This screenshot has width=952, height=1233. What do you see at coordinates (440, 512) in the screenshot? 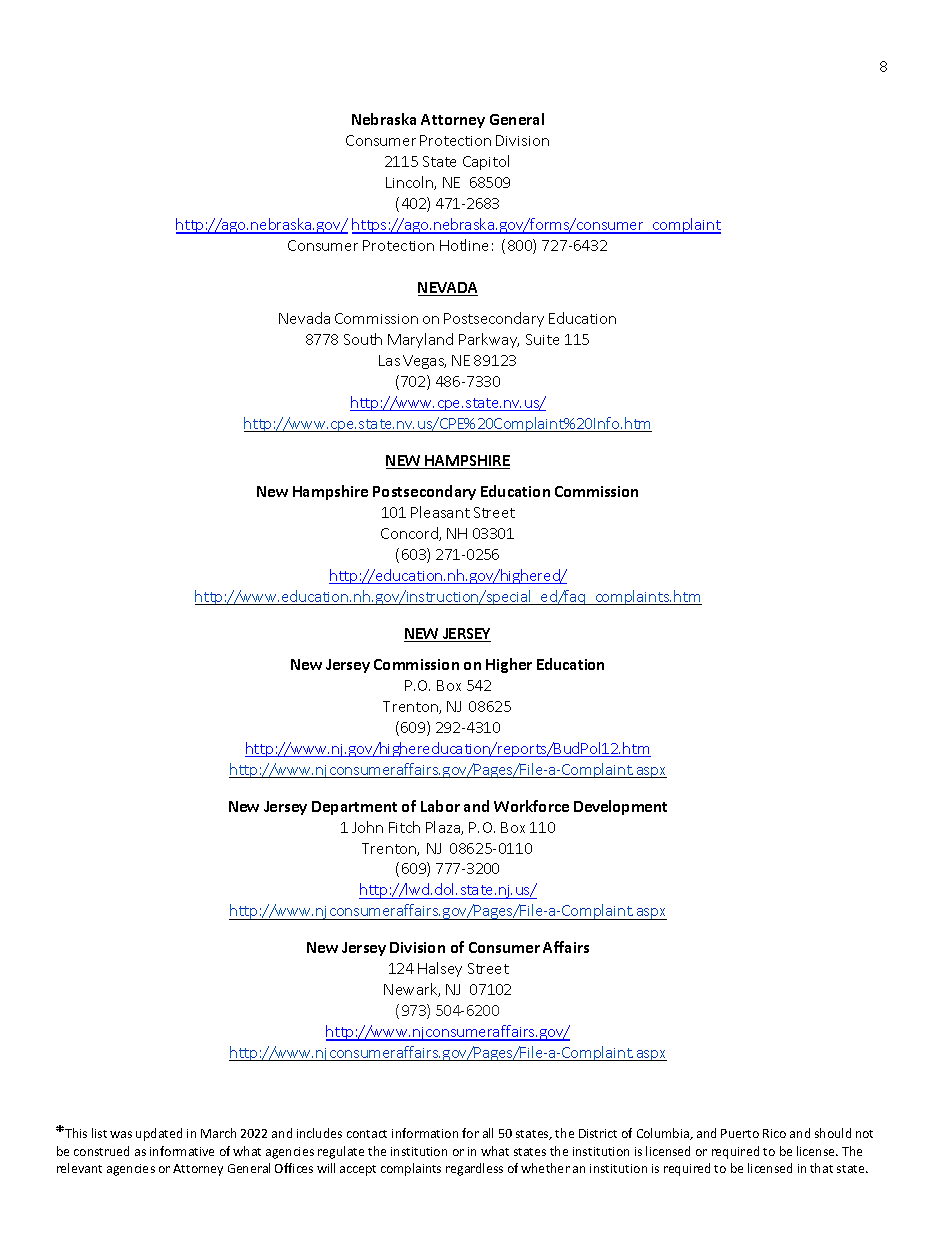
I see `Pleasant` at bounding box center [440, 512].
